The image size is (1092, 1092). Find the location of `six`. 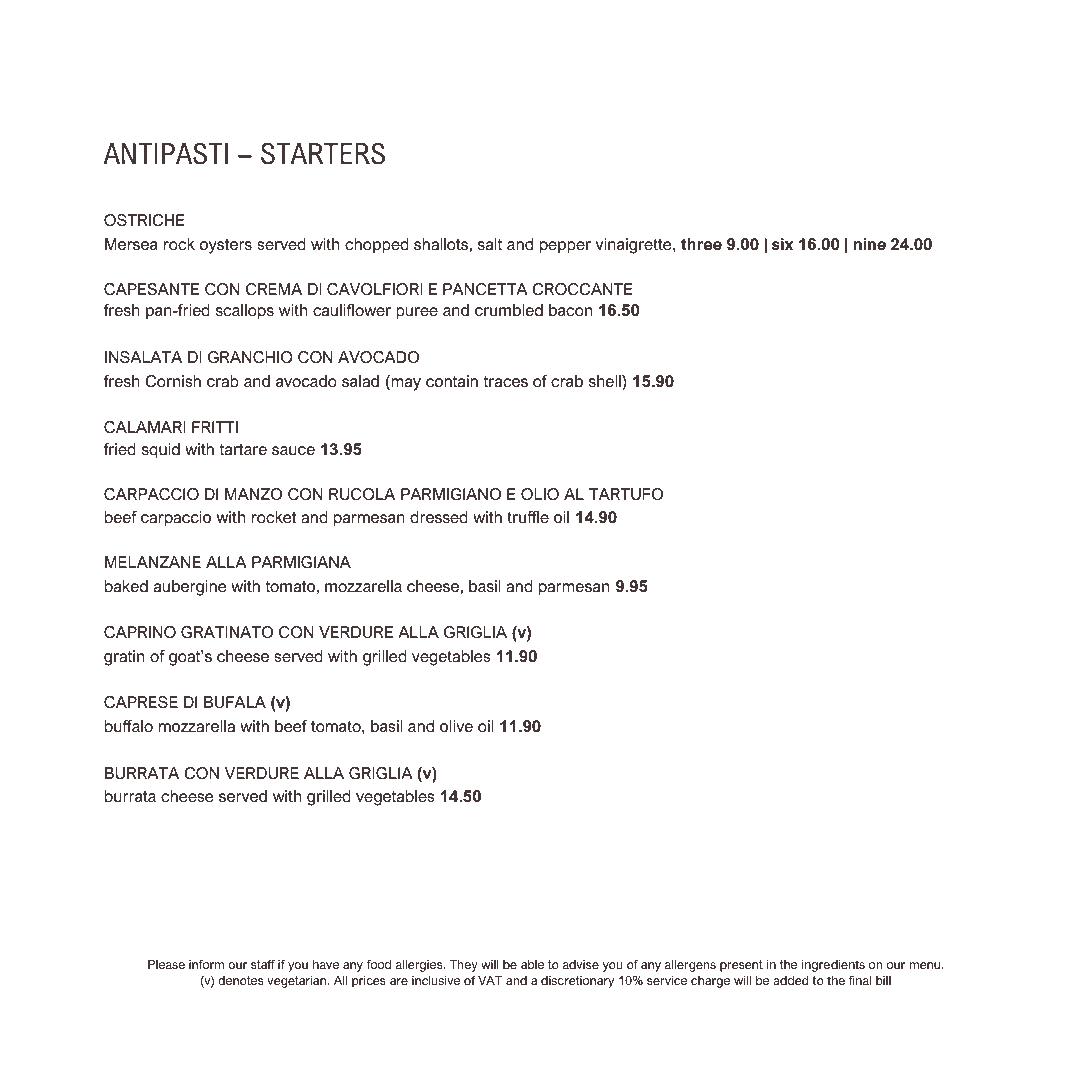

six is located at coordinates (782, 244).
